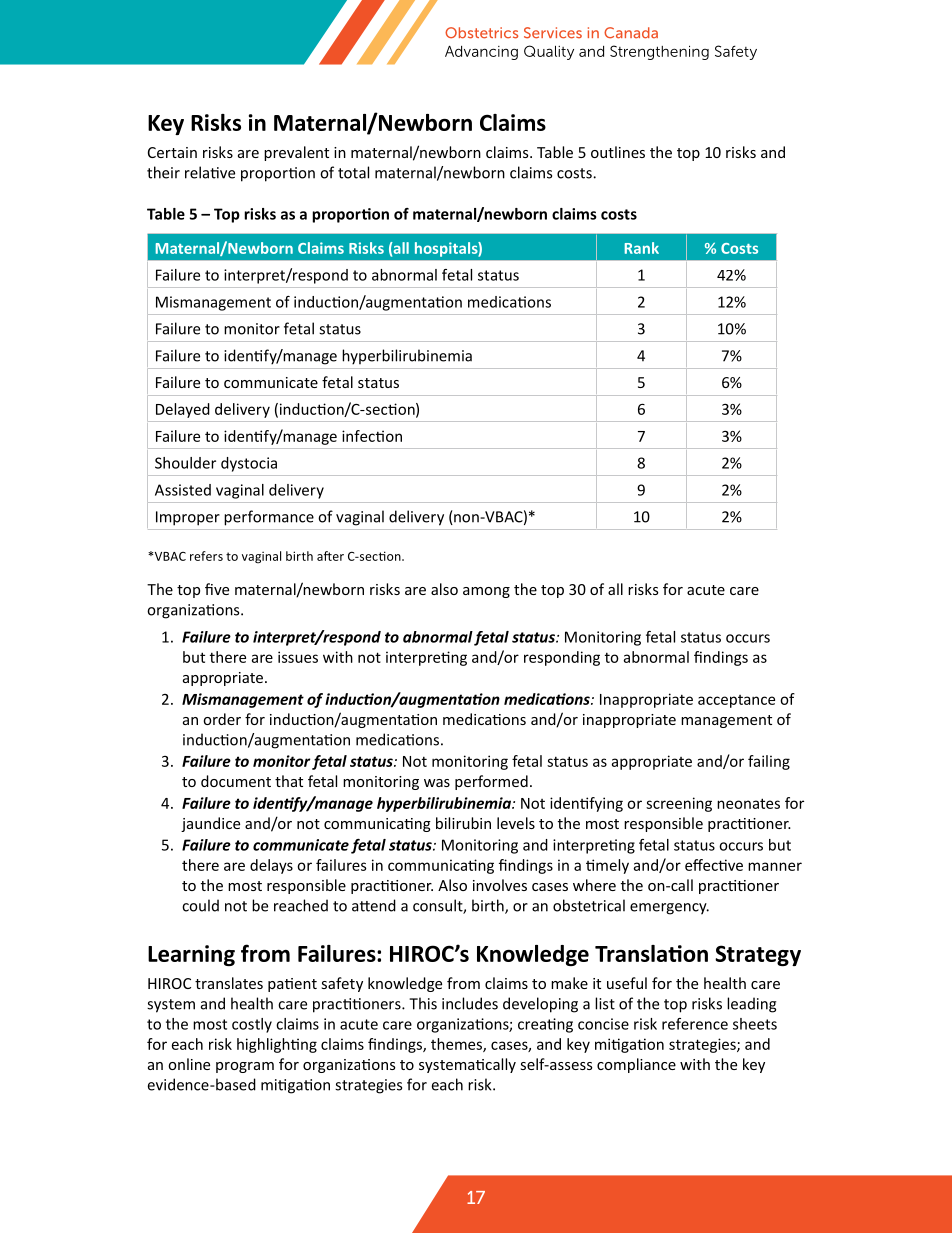 The height and width of the screenshot is (1233, 952). I want to click on jaundice, so click(210, 824).
